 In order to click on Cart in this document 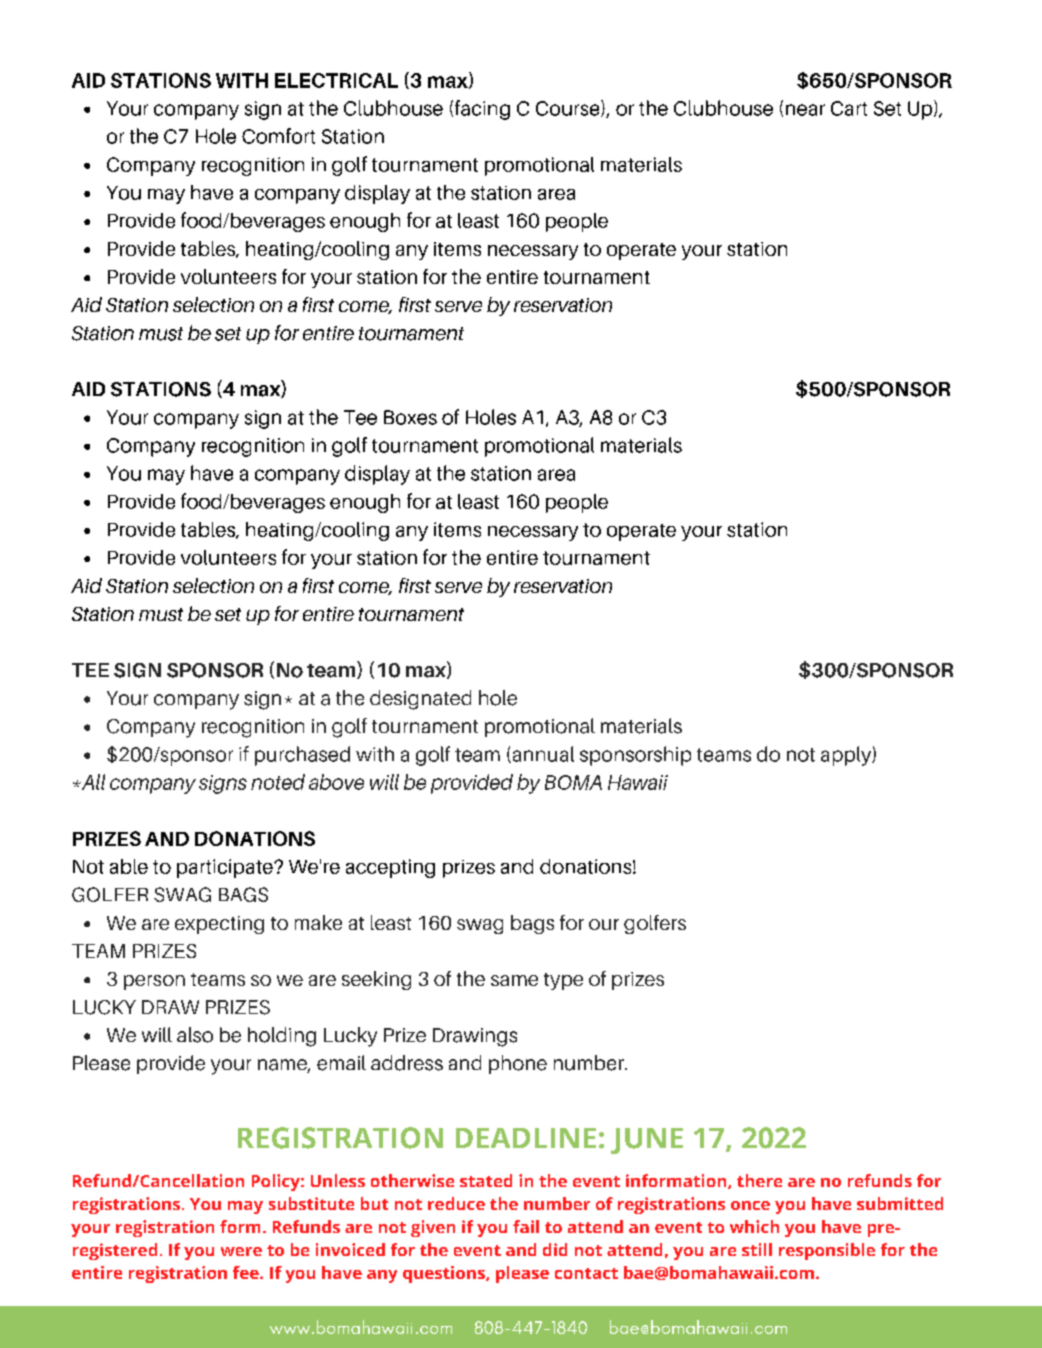, I will do `click(849, 108)`.
